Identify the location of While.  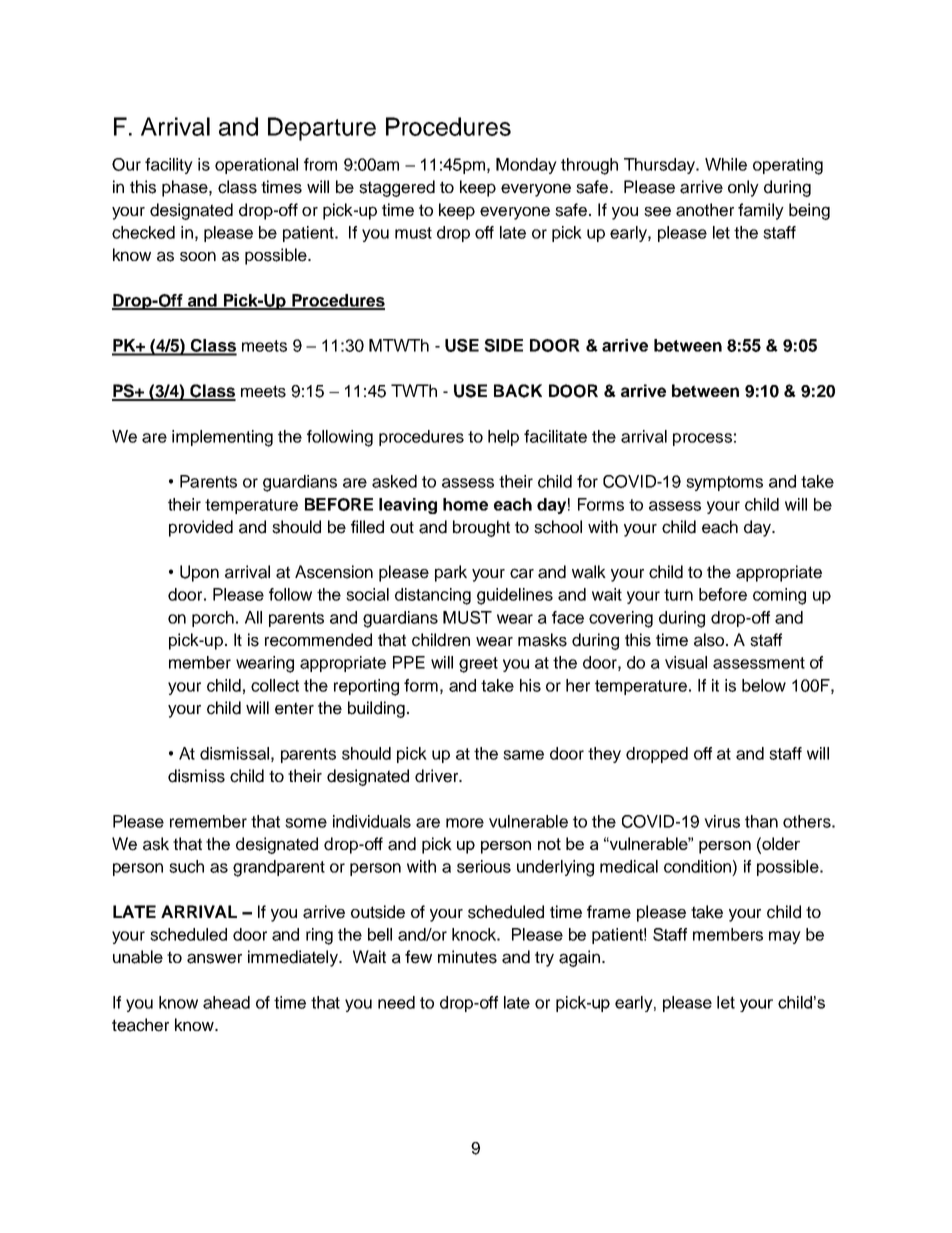
(726, 164).
